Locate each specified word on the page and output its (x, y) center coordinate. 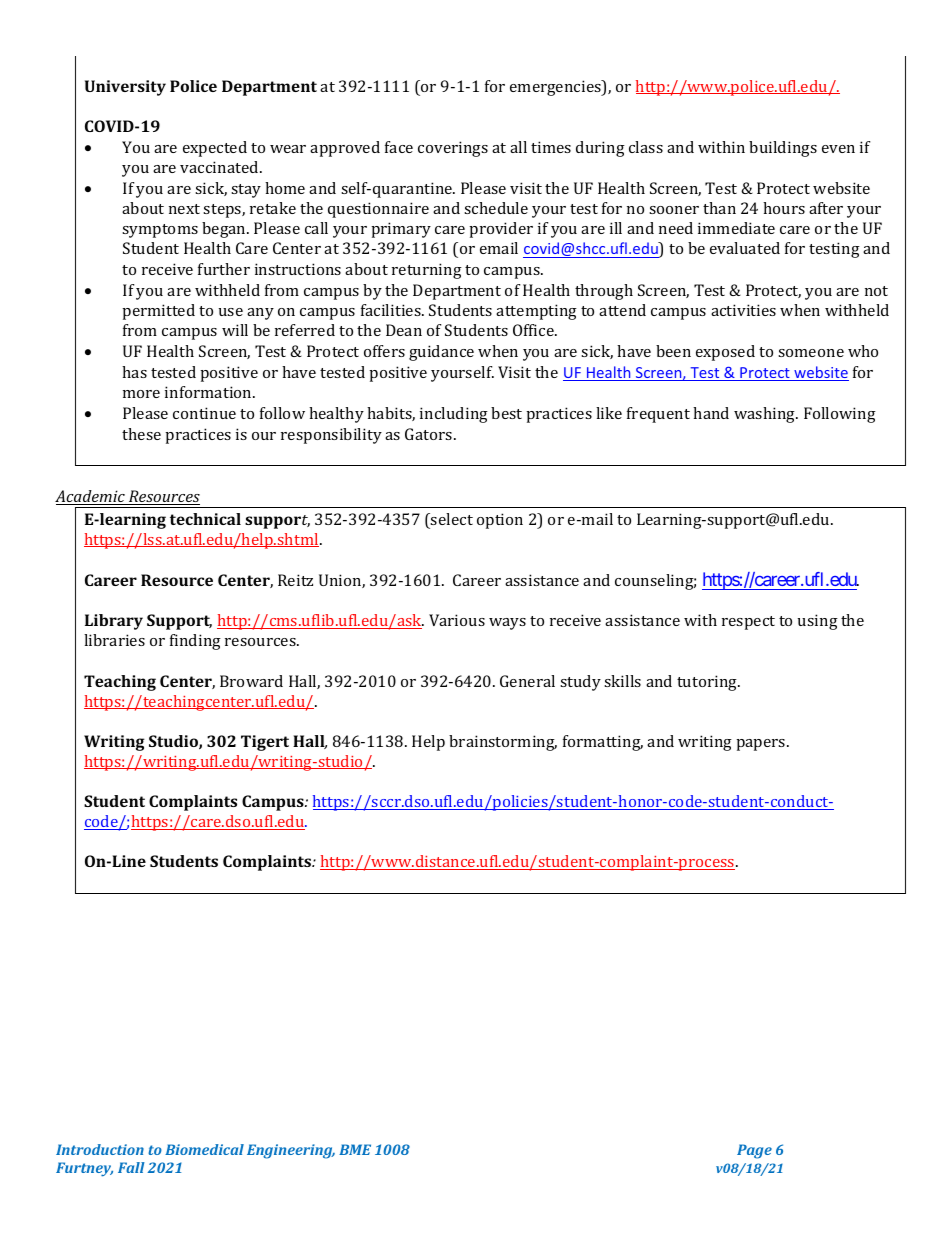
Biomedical (204, 1149)
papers (762, 745)
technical (205, 519)
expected (215, 149)
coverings (453, 149)
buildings (783, 149)
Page (754, 1151)
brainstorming (503, 743)
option (500, 521)
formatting (603, 743)
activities (743, 310)
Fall (131, 1167)
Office (534, 330)
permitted (158, 312)
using (818, 622)
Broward (251, 681)
